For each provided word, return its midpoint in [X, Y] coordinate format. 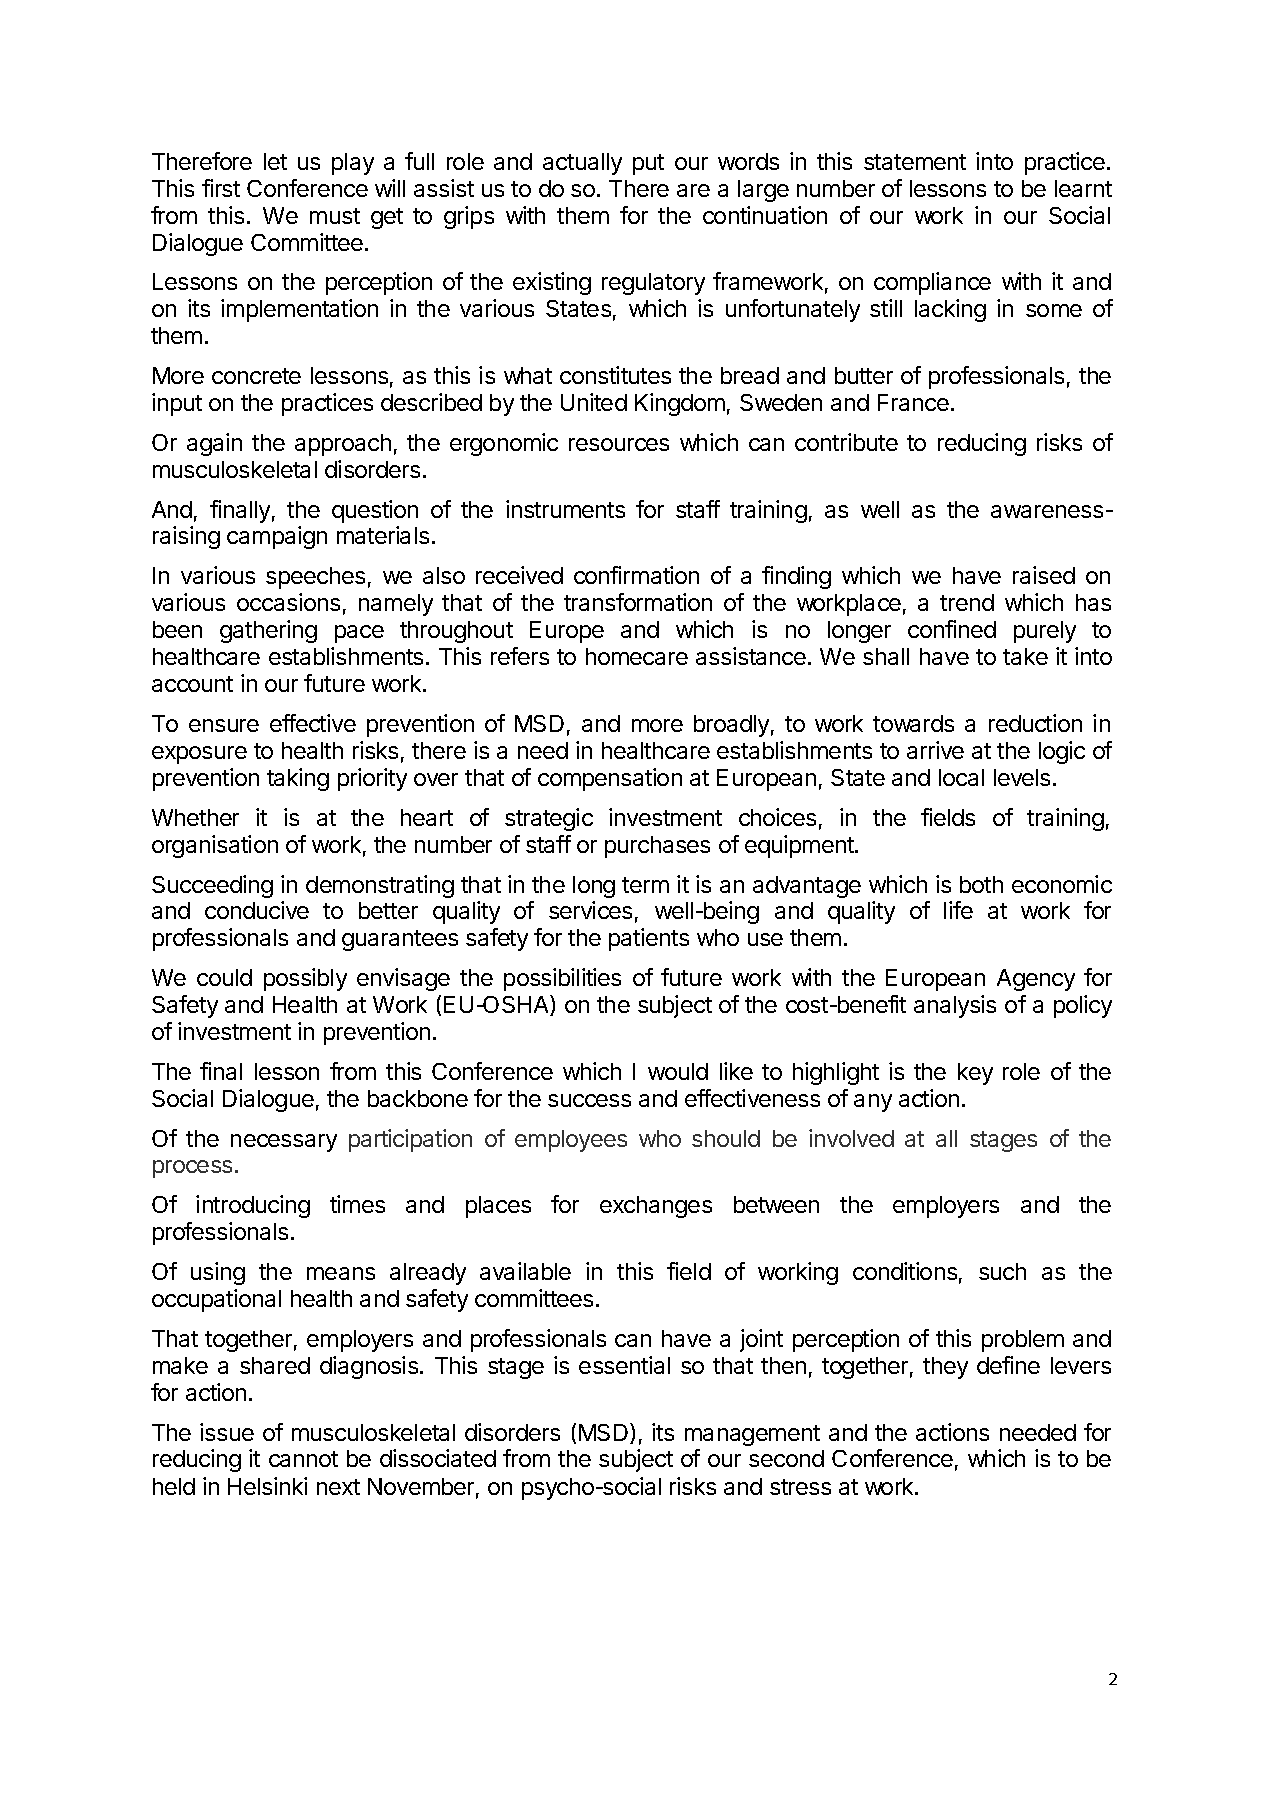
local [961, 777]
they [945, 1368]
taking [298, 779]
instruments [565, 509]
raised [1044, 575]
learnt [1083, 188]
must [335, 216]
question [375, 511]
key [975, 1074]
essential [624, 1365]
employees [571, 1141]
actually [582, 164]
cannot [303, 1459]
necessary [284, 1143]
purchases [657, 847]
